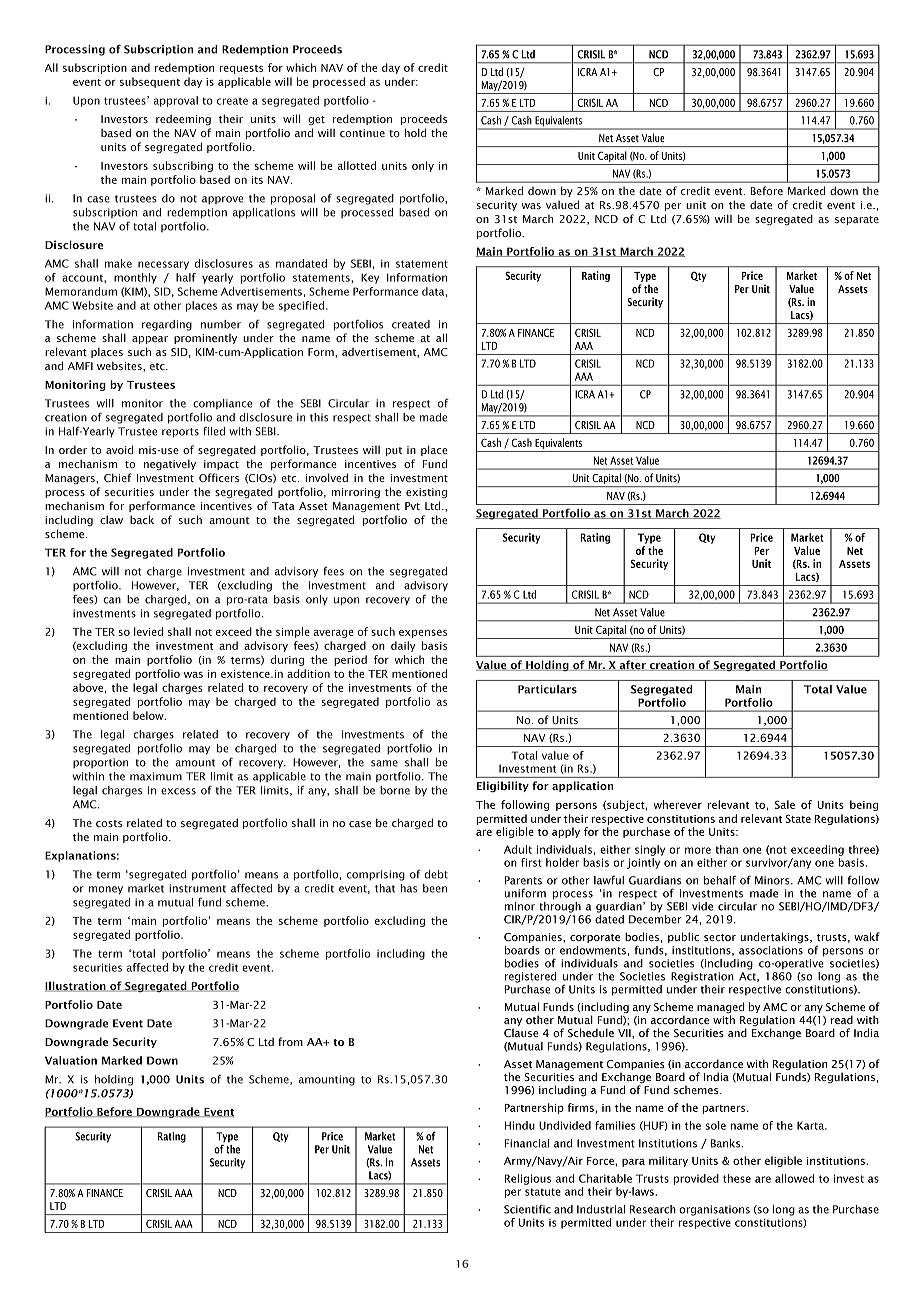 Image resolution: width=924 pixels, height=1308 pixels. What do you see at coordinates (503, 787) in the screenshot?
I see `Eligibility` at bounding box center [503, 787].
